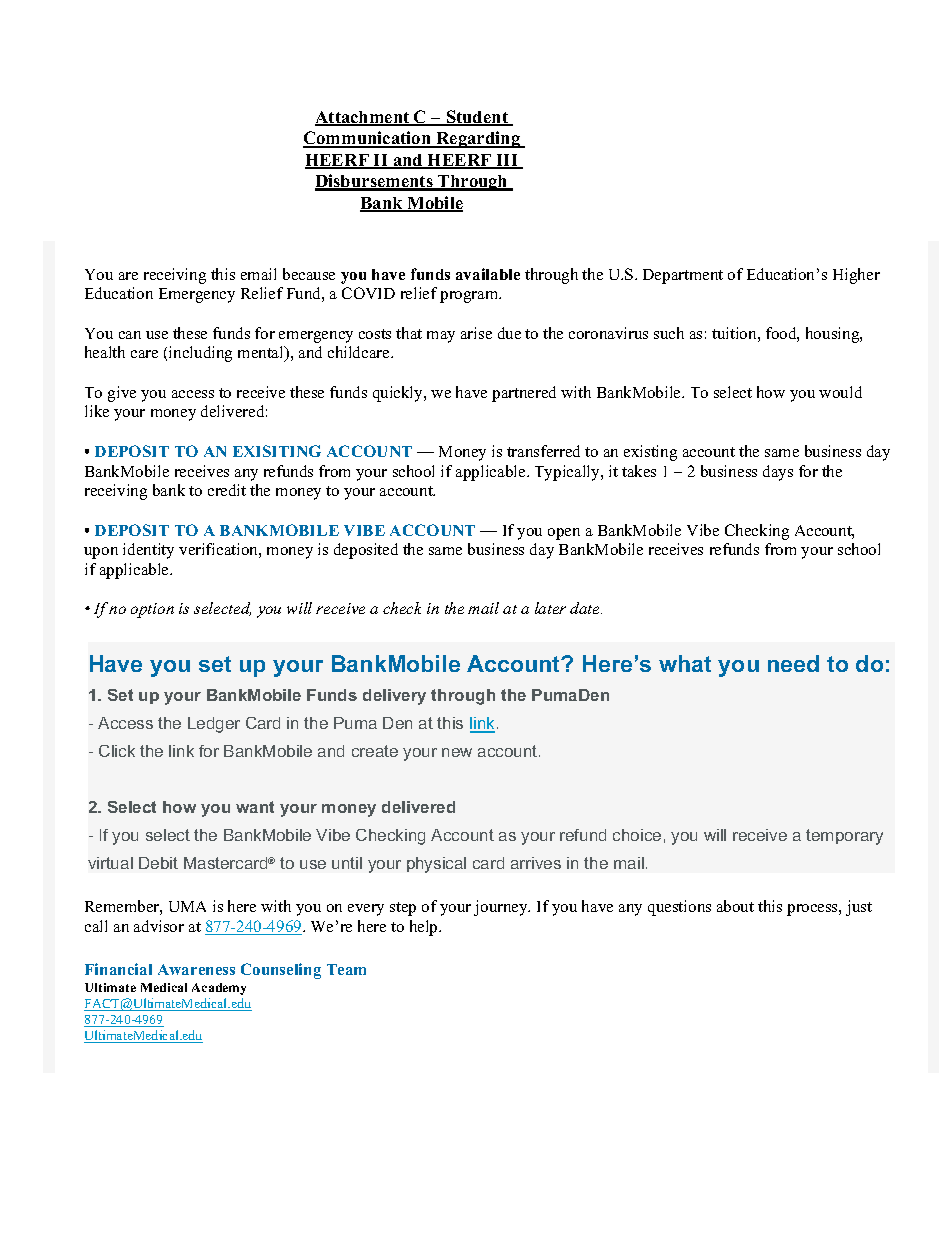 The height and width of the page is (1233, 952). What do you see at coordinates (368, 139) in the page?
I see `Communication` at bounding box center [368, 139].
